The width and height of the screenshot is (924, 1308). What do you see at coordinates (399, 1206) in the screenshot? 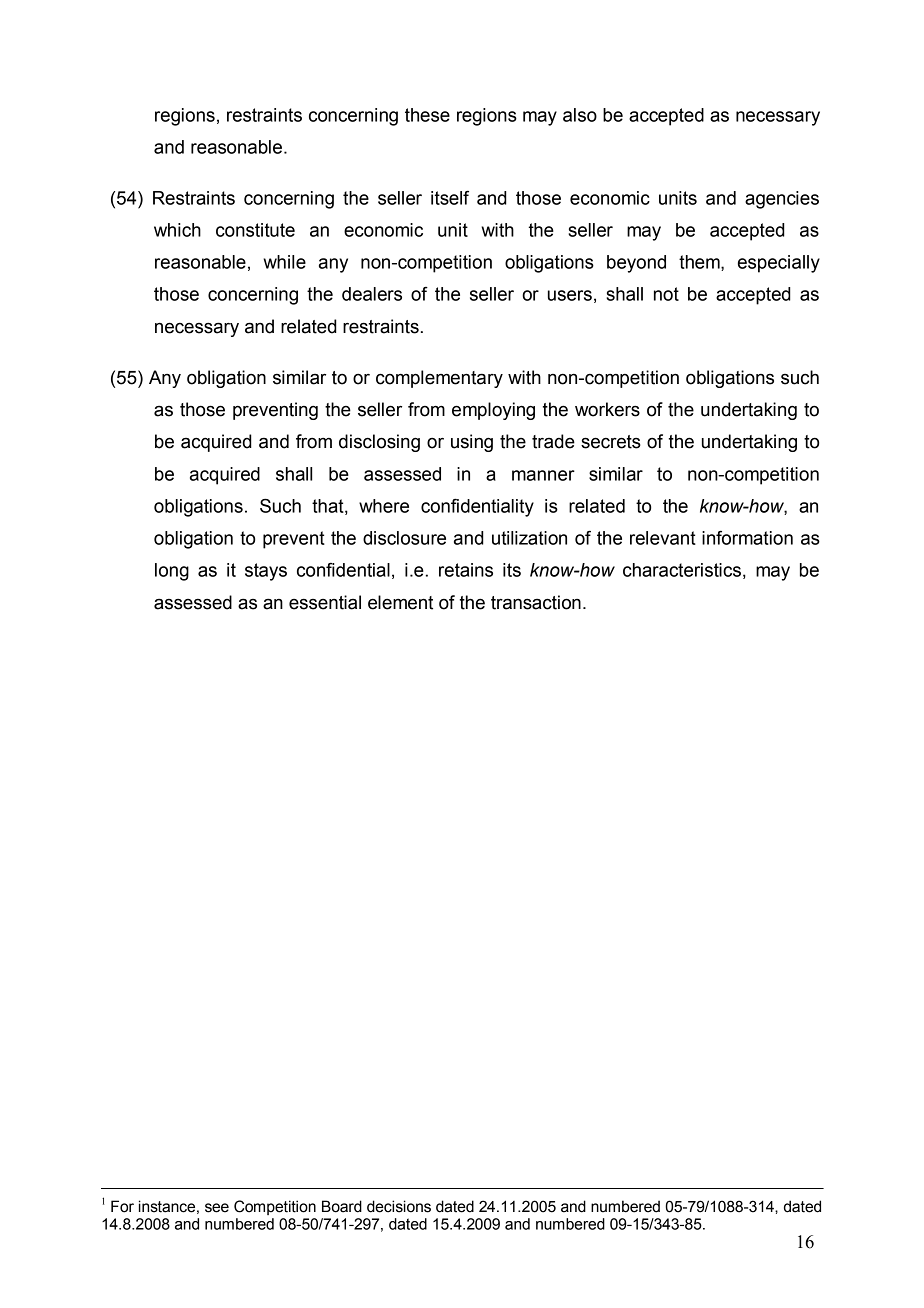
I see `decisions` at bounding box center [399, 1206].
